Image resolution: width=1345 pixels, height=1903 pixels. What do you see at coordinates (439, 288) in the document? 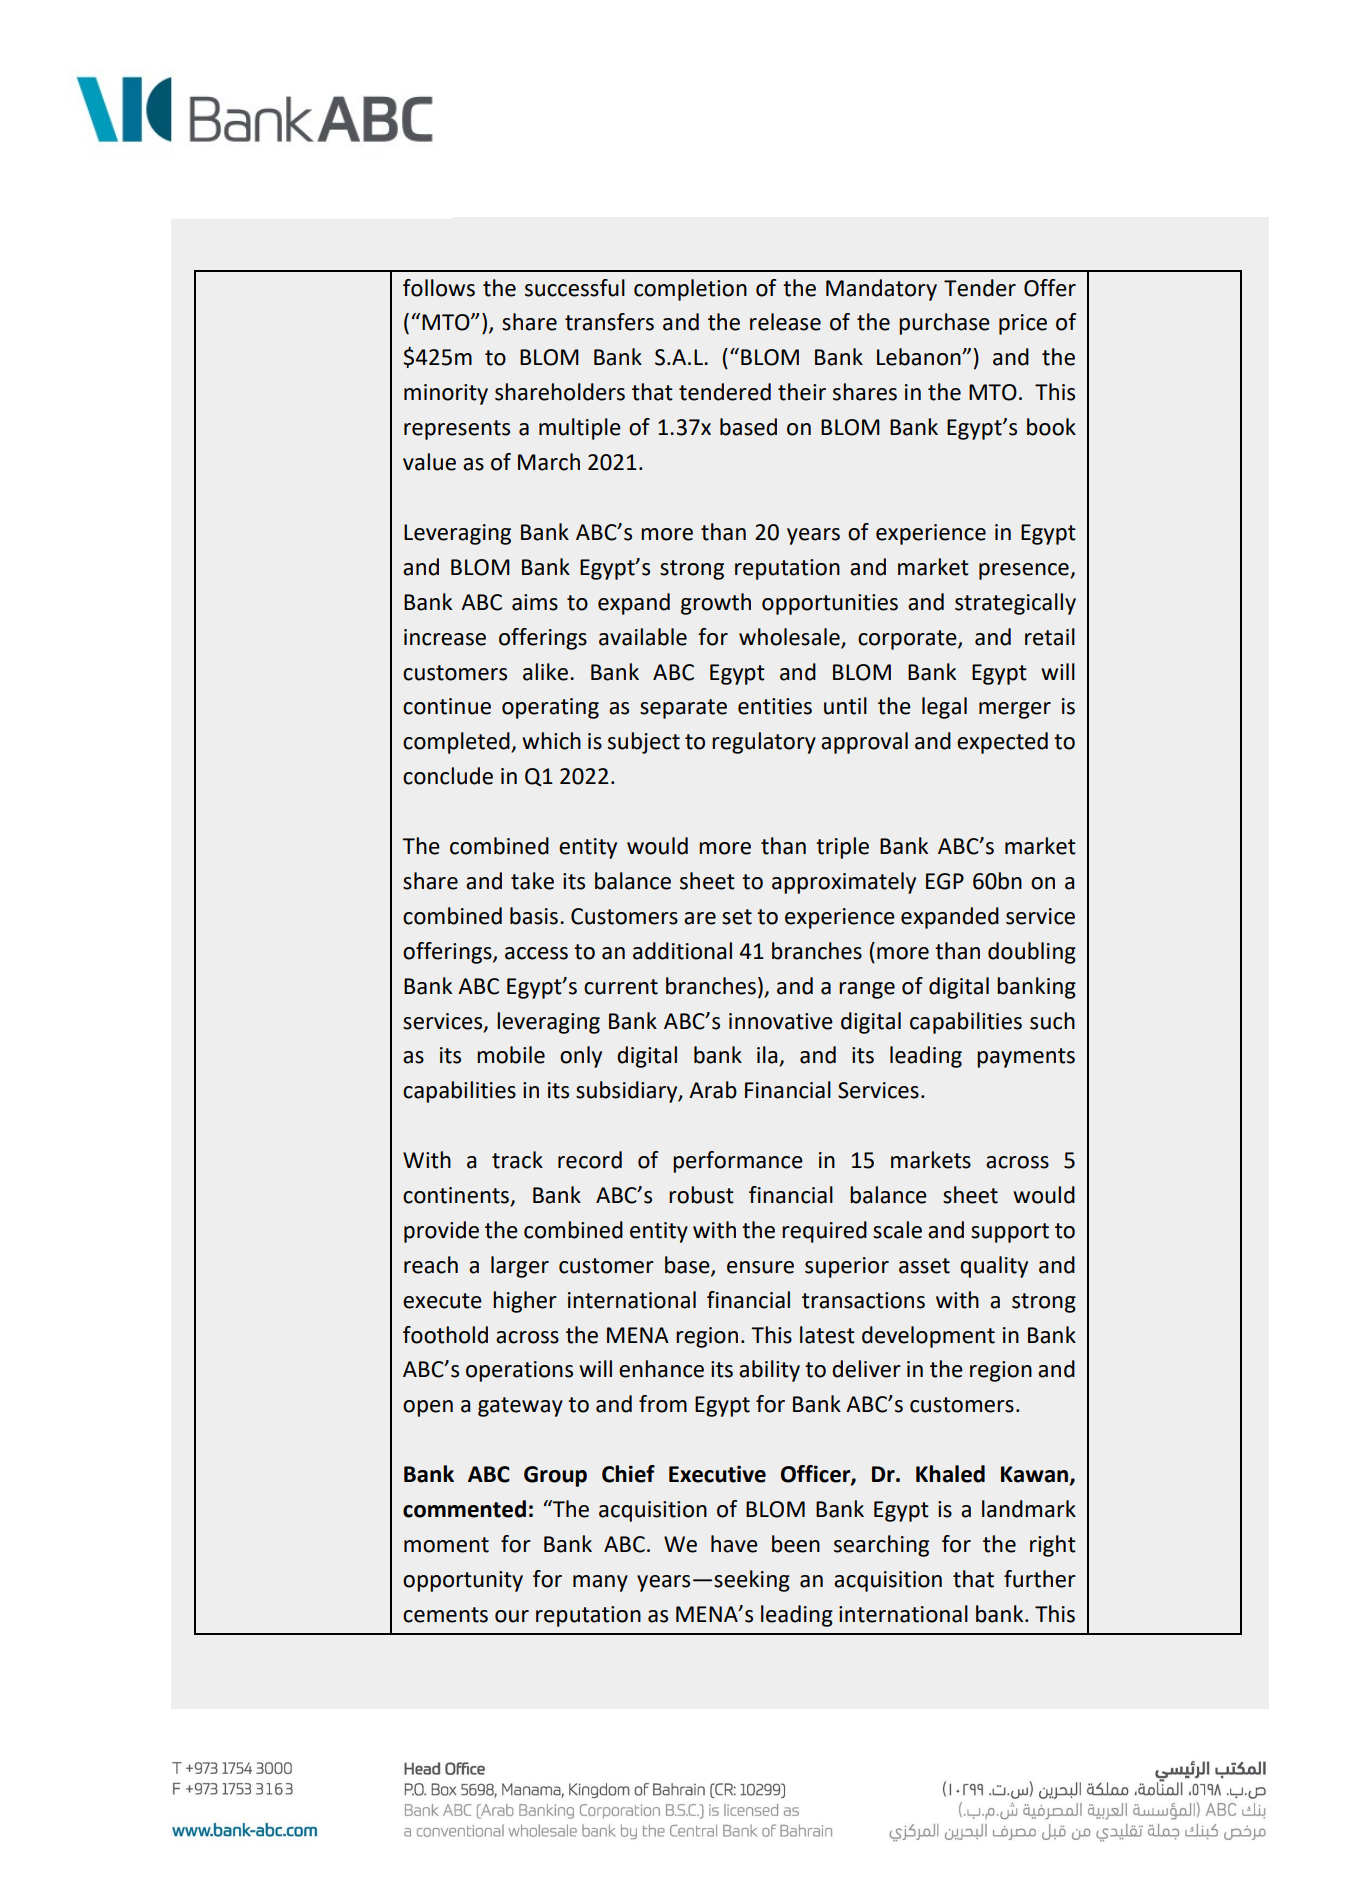
I see `follows` at bounding box center [439, 288].
